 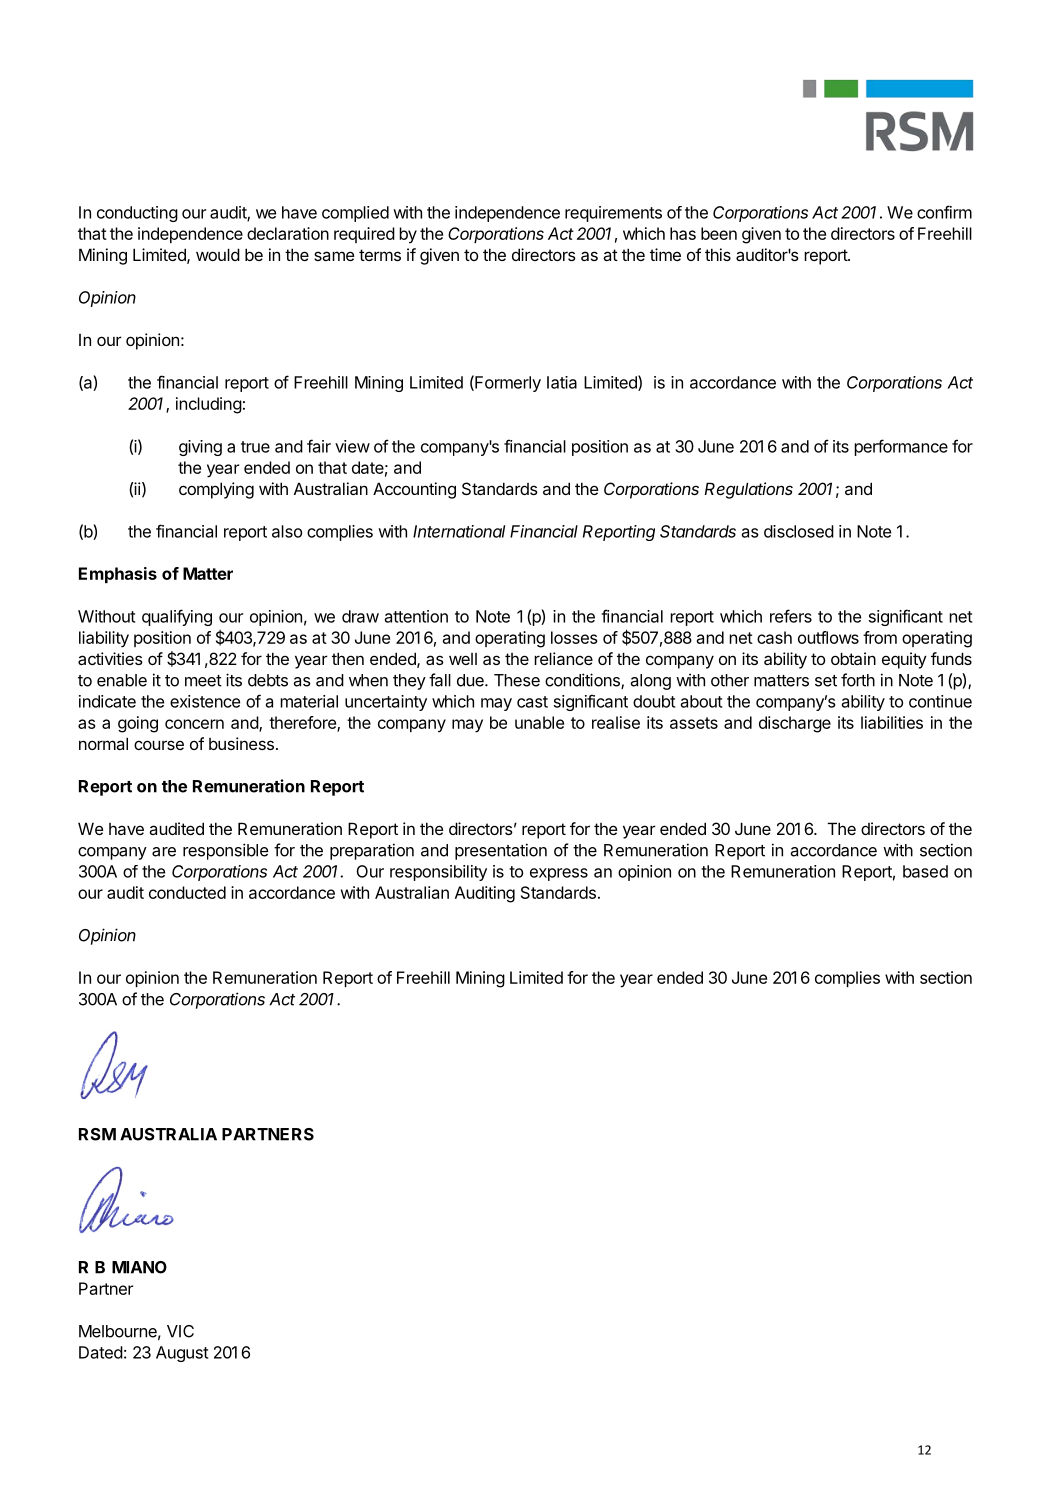 I want to click on would, so click(x=218, y=254).
